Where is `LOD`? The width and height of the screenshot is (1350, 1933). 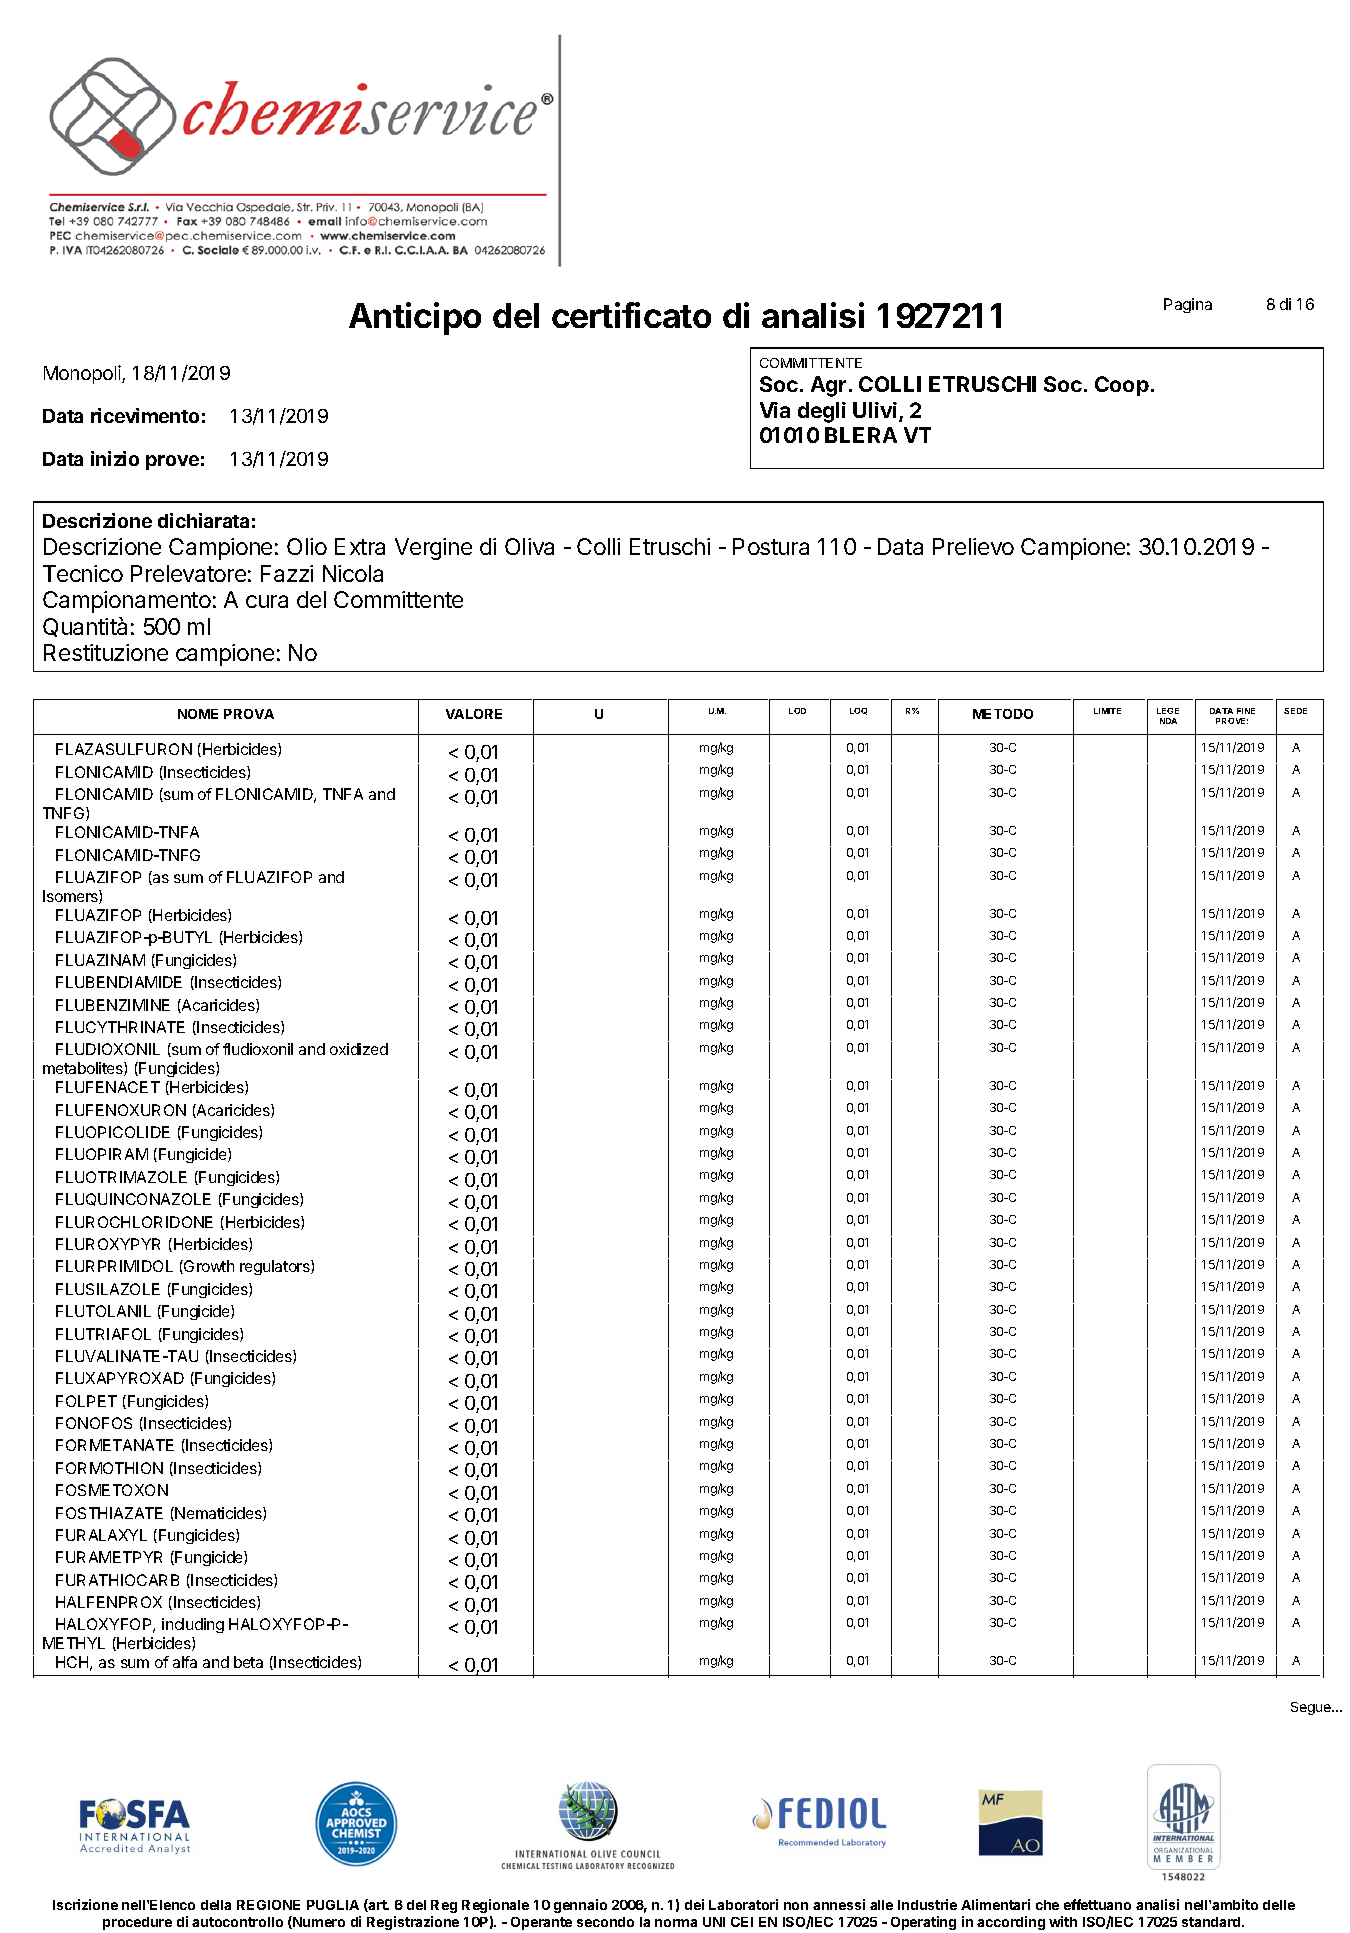 LOD is located at coordinates (797, 711).
